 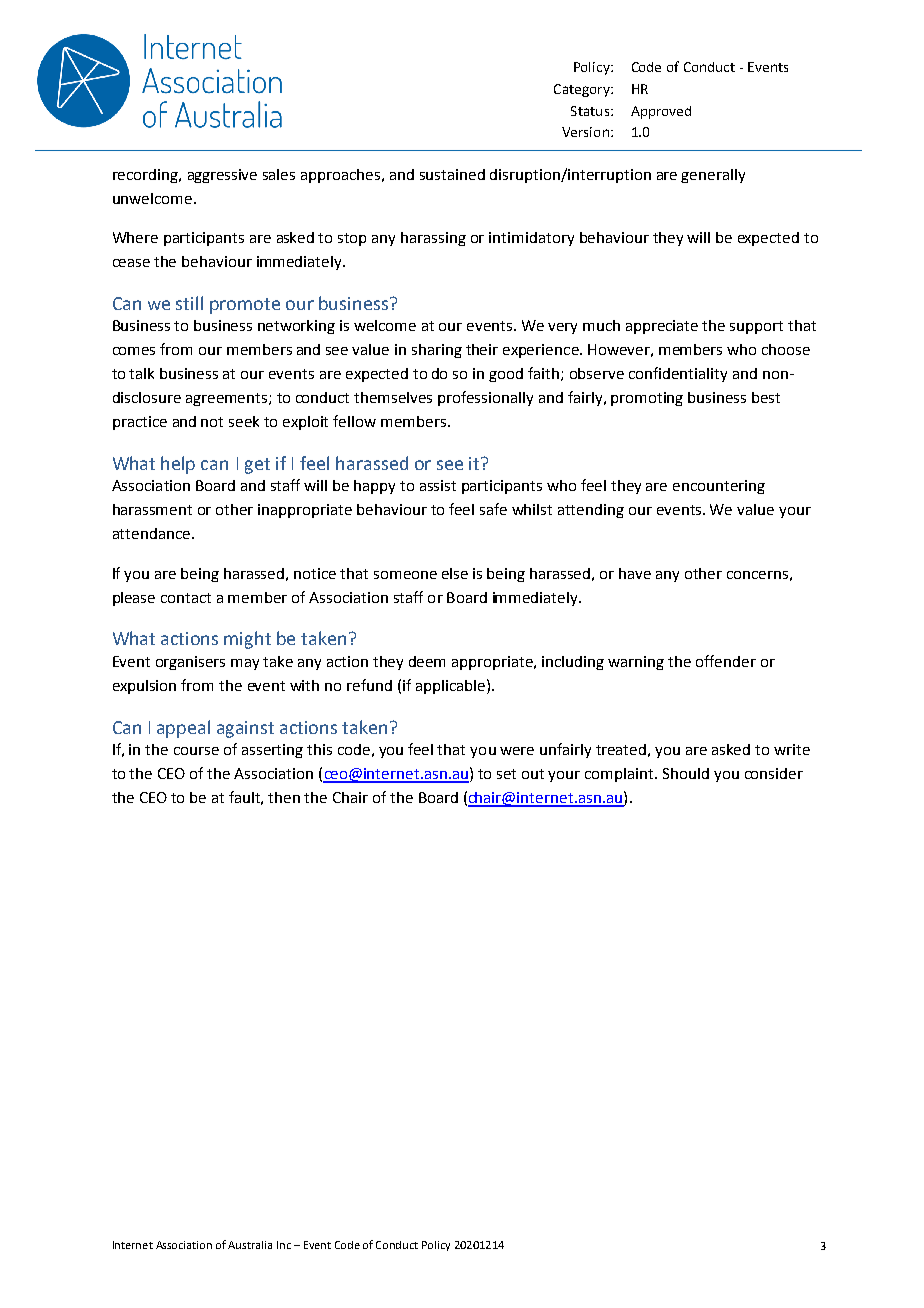 I want to click on Should, so click(x=686, y=773).
